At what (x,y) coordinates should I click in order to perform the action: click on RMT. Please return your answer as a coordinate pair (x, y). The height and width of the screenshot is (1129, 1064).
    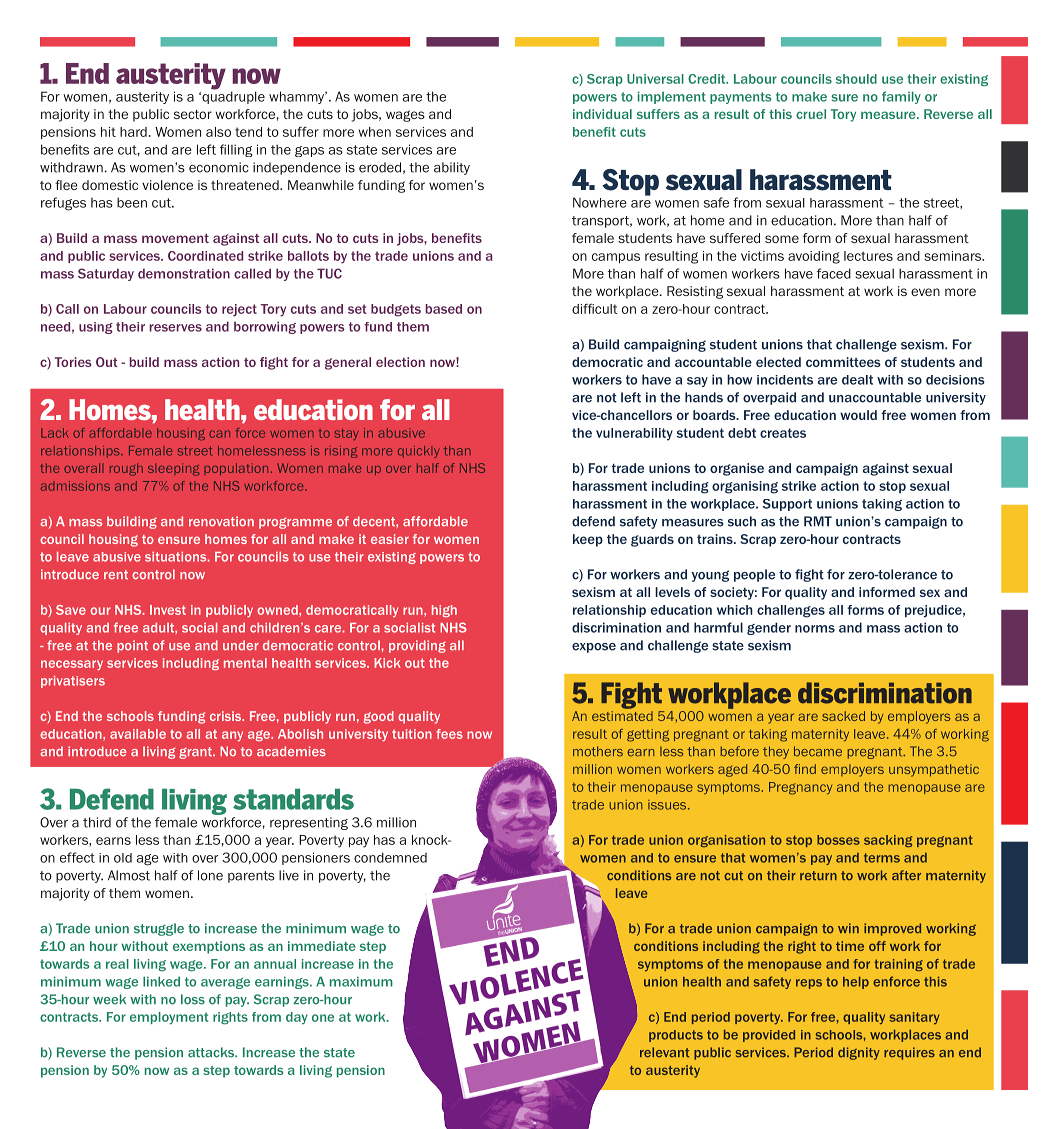
    Looking at the image, I should click on (818, 521).
